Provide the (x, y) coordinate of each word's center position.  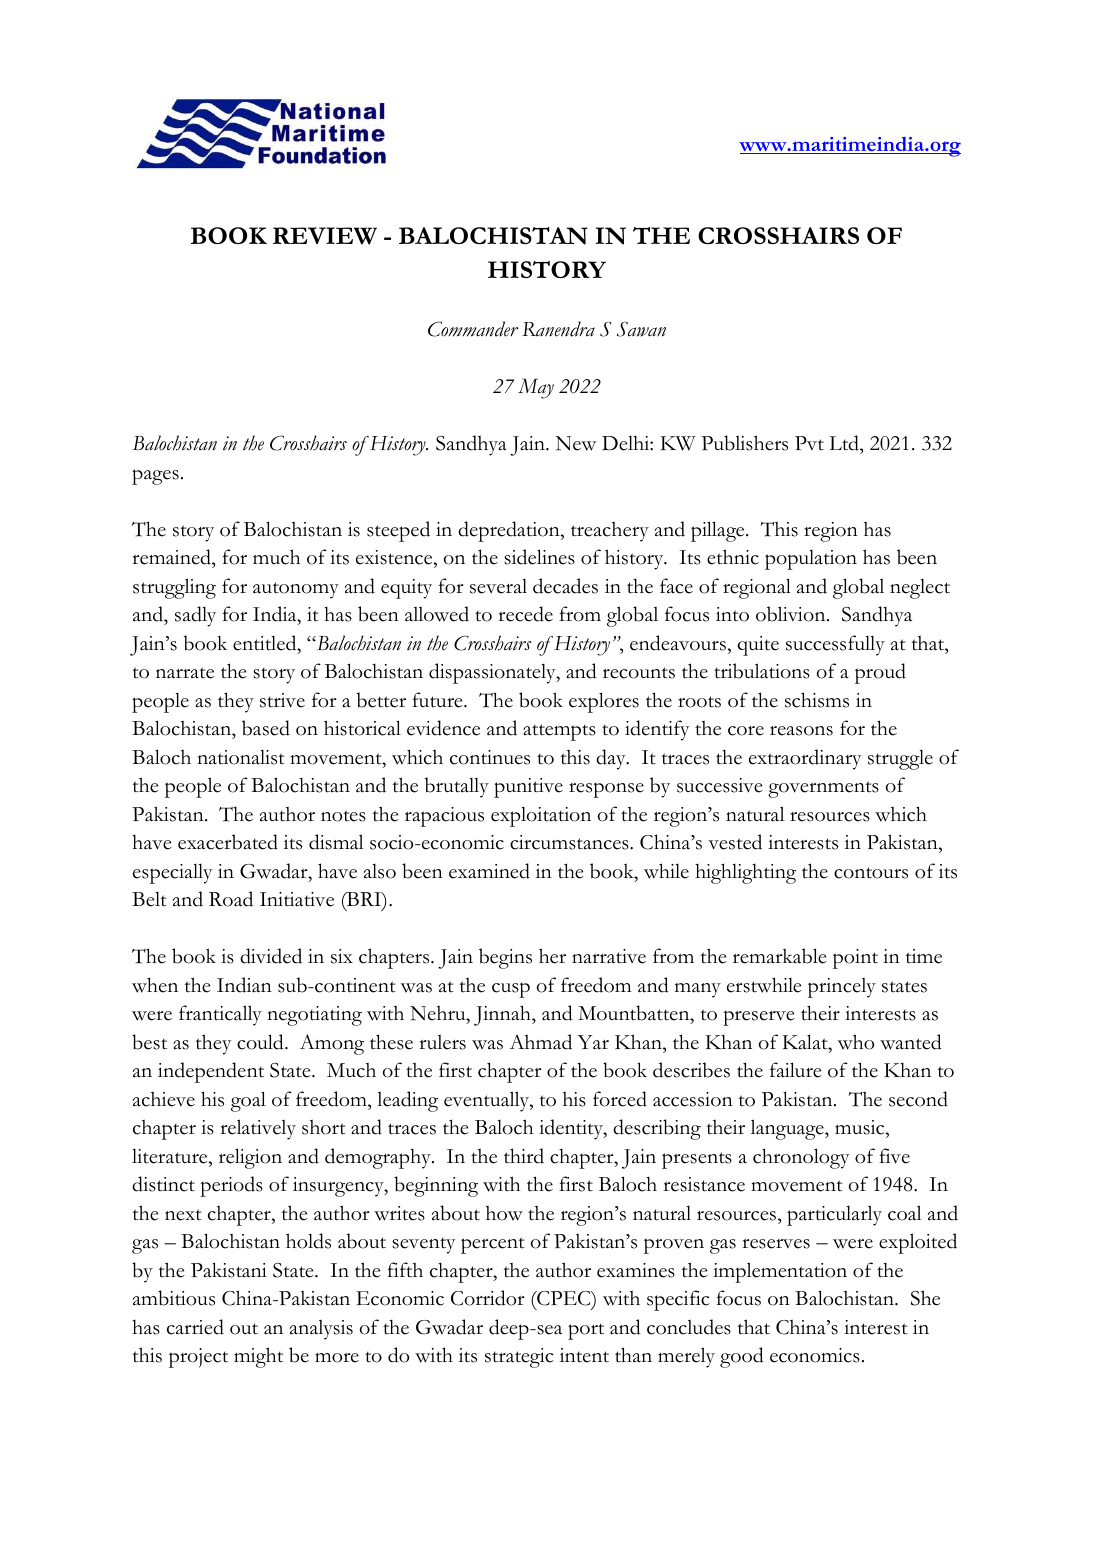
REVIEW (325, 236)
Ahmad (540, 1042)
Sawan (641, 329)
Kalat (806, 1042)
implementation (780, 1272)
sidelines (539, 557)
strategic (519, 1358)
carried (195, 1327)
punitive (528, 788)
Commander (473, 329)
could (261, 1042)
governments (823, 789)
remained (172, 557)
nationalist (241, 757)
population (811, 560)
